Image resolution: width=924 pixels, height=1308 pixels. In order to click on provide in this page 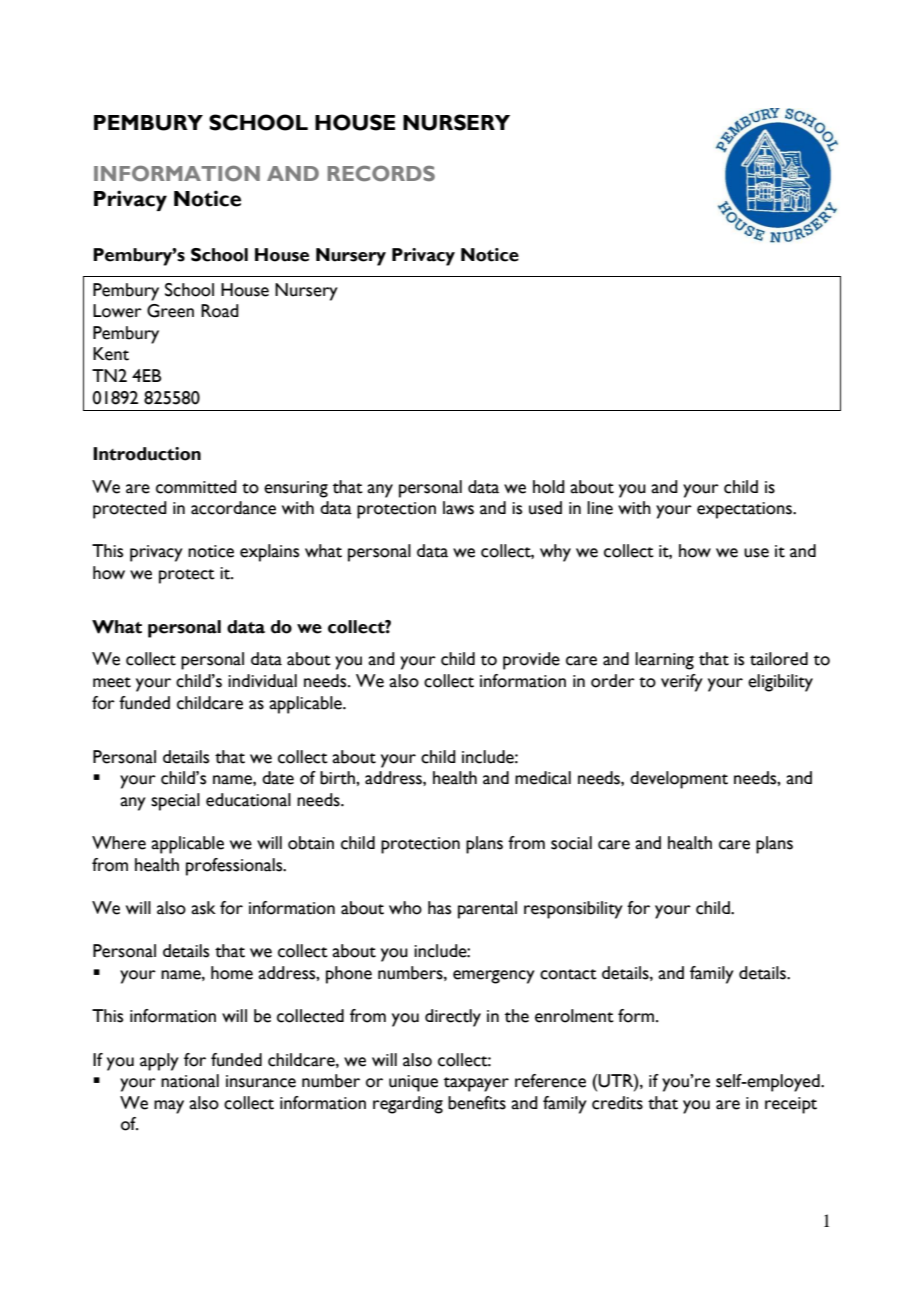, I will do `click(531, 661)`.
